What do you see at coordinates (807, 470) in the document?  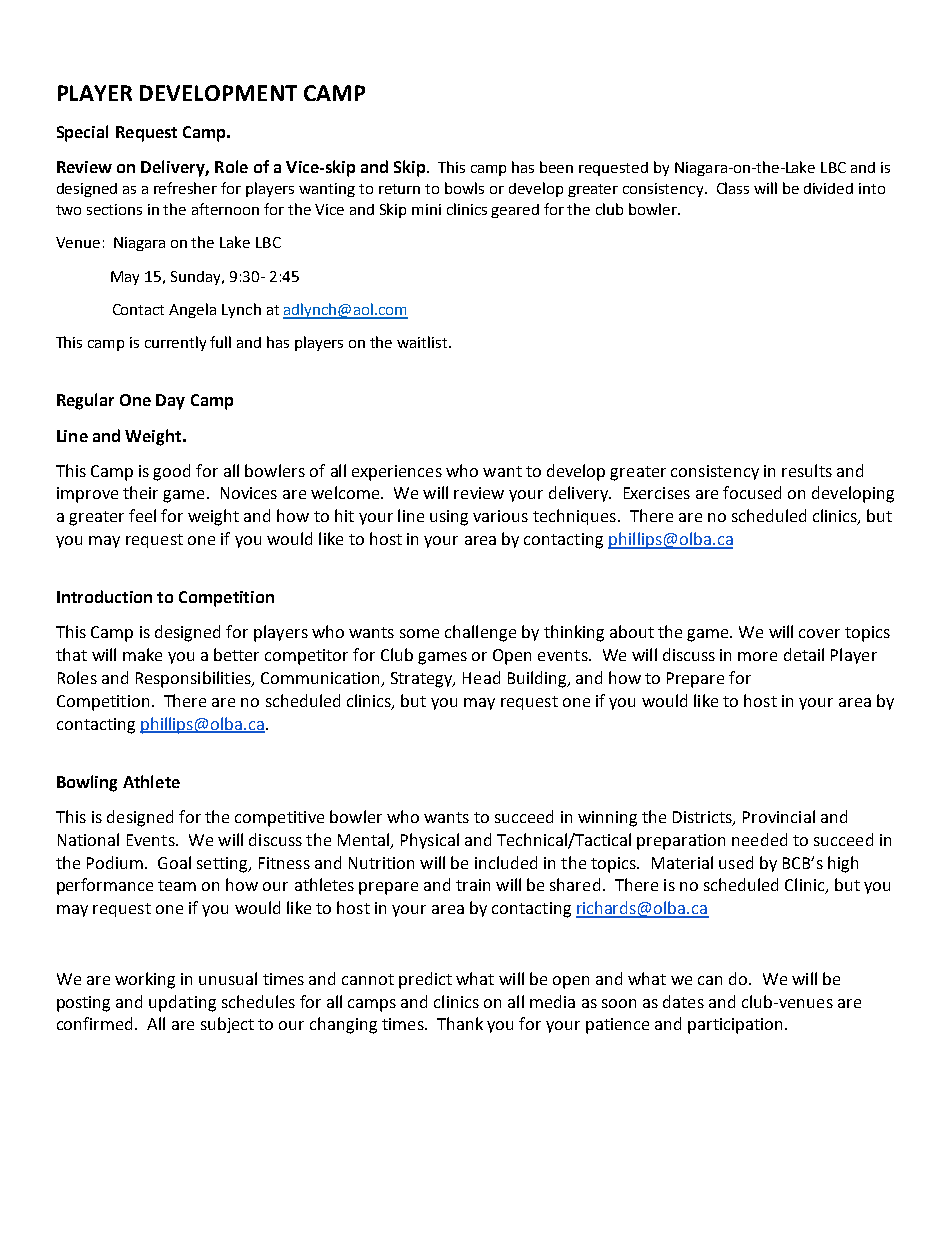 I see `results` at bounding box center [807, 470].
